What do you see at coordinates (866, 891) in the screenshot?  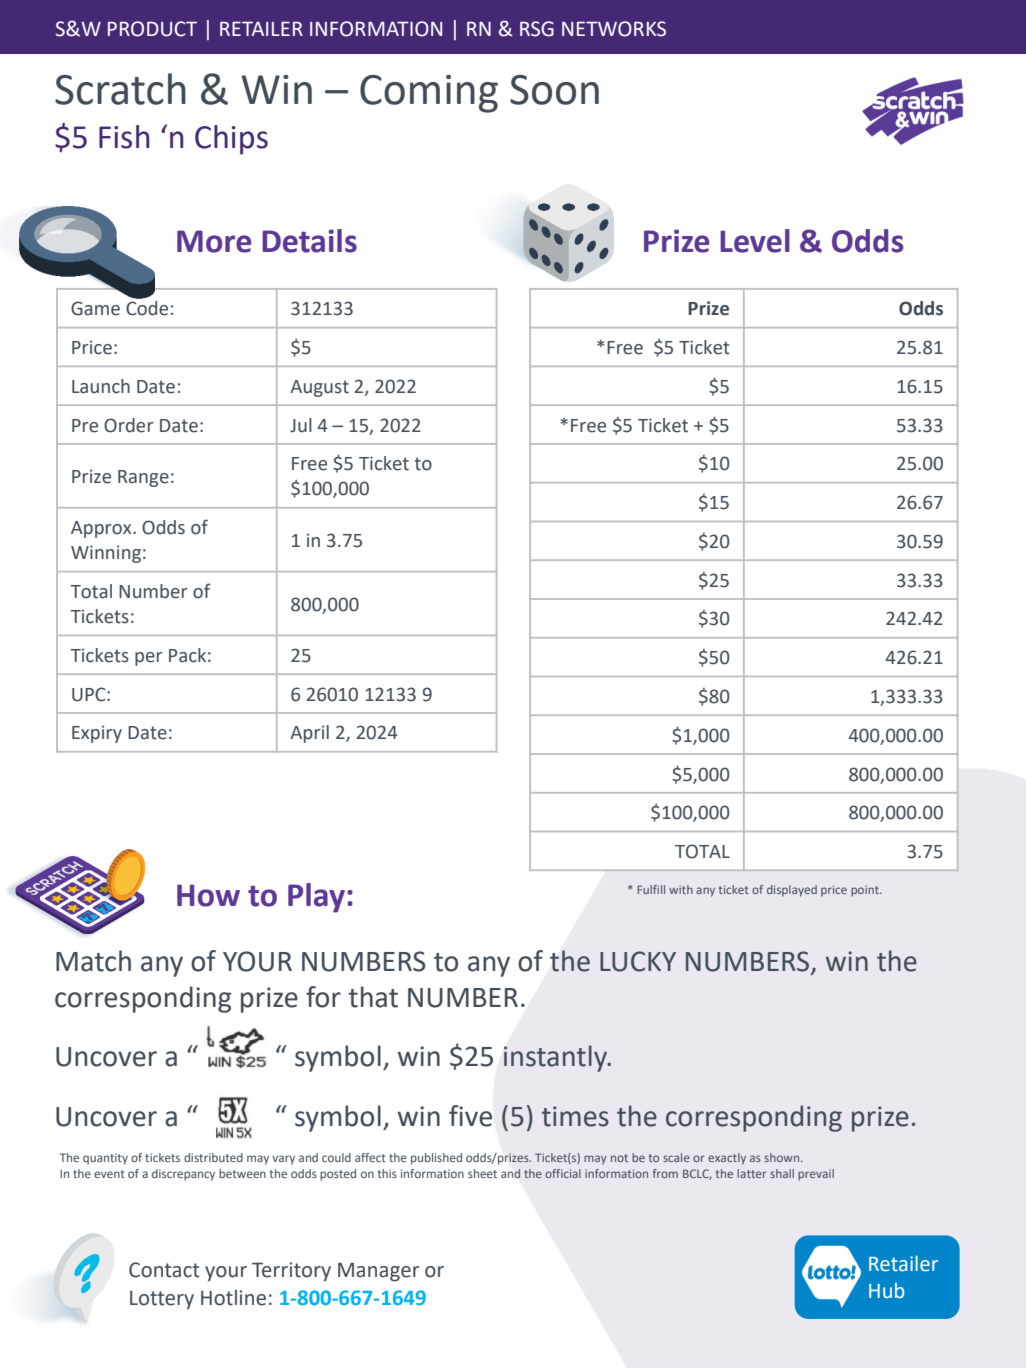 I see `point` at bounding box center [866, 891].
